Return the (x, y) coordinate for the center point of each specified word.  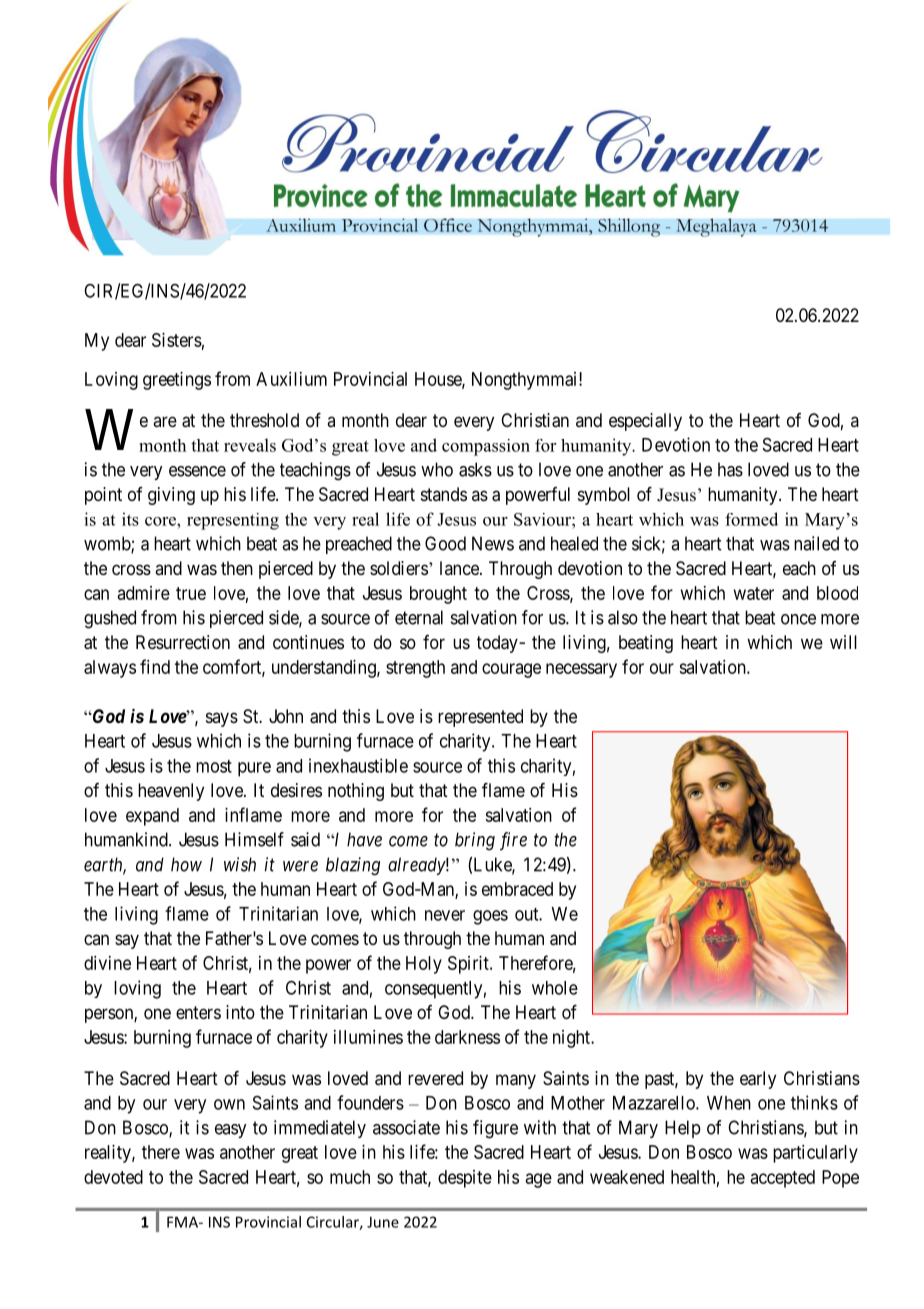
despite (465, 1179)
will (843, 642)
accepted (783, 1179)
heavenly (171, 792)
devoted (113, 1177)
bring (475, 841)
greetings (177, 381)
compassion (486, 447)
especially (645, 422)
